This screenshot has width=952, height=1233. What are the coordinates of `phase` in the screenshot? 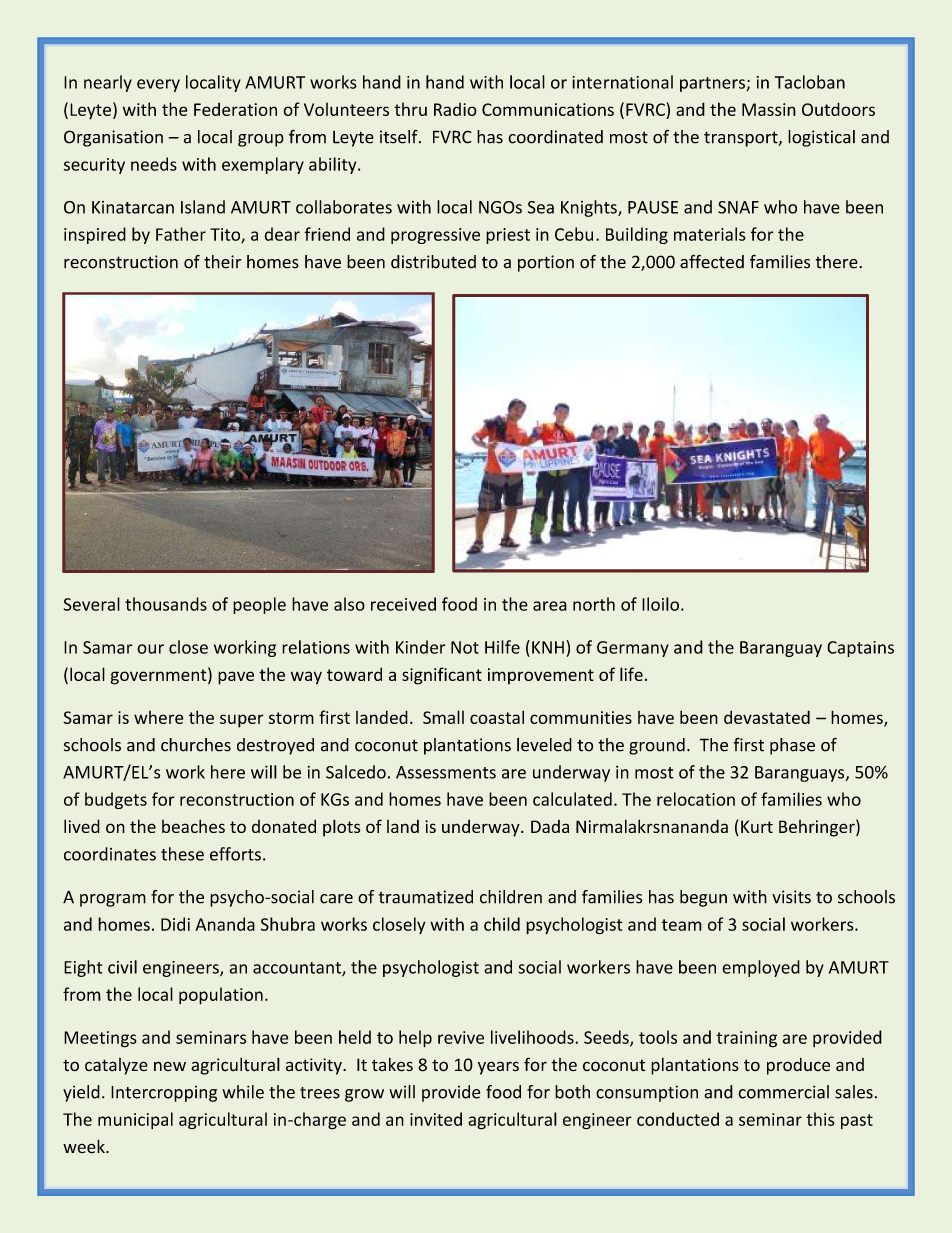 It's located at (792, 746).
